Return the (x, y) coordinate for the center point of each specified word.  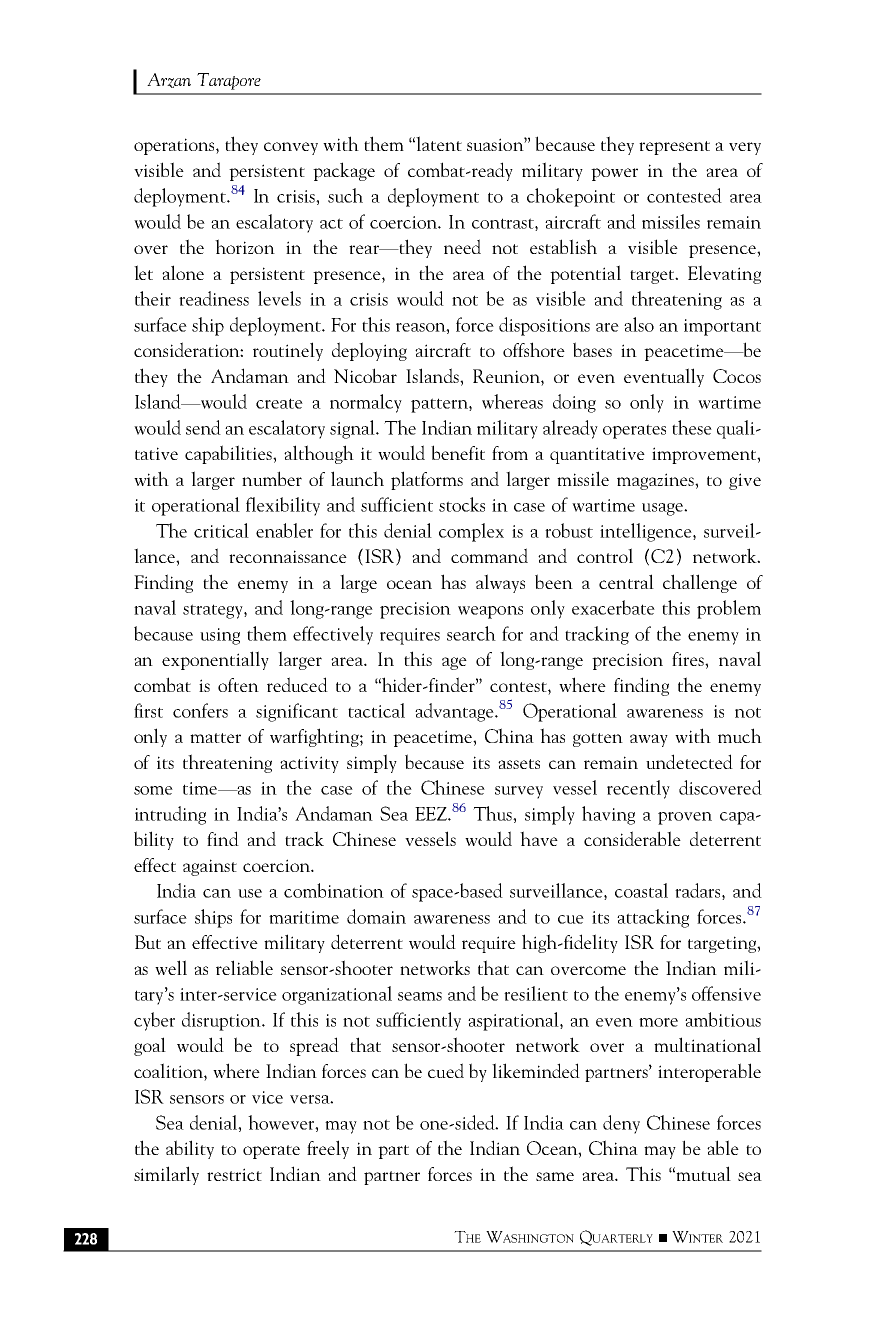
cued (446, 1070)
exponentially (215, 660)
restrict (234, 1174)
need (462, 246)
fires (689, 659)
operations (175, 146)
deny (621, 1124)
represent (674, 148)
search (471, 633)
